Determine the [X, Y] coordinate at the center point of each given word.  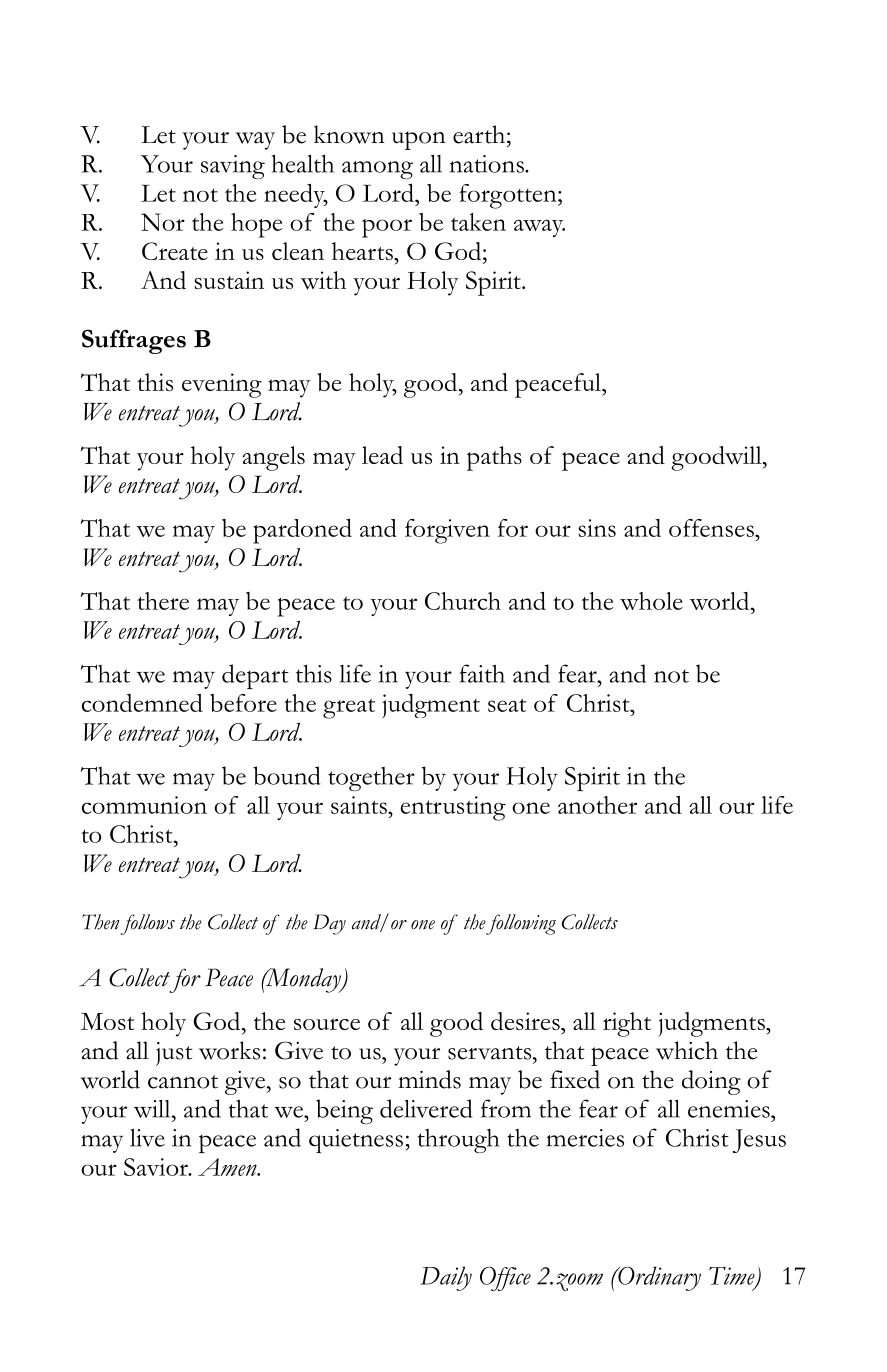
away [539, 228]
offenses [712, 528]
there [163, 601]
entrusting [453, 808]
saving [233, 167]
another [597, 805]
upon [419, 140]
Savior [157, 1167]
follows [147, 924]
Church [463, 601]
